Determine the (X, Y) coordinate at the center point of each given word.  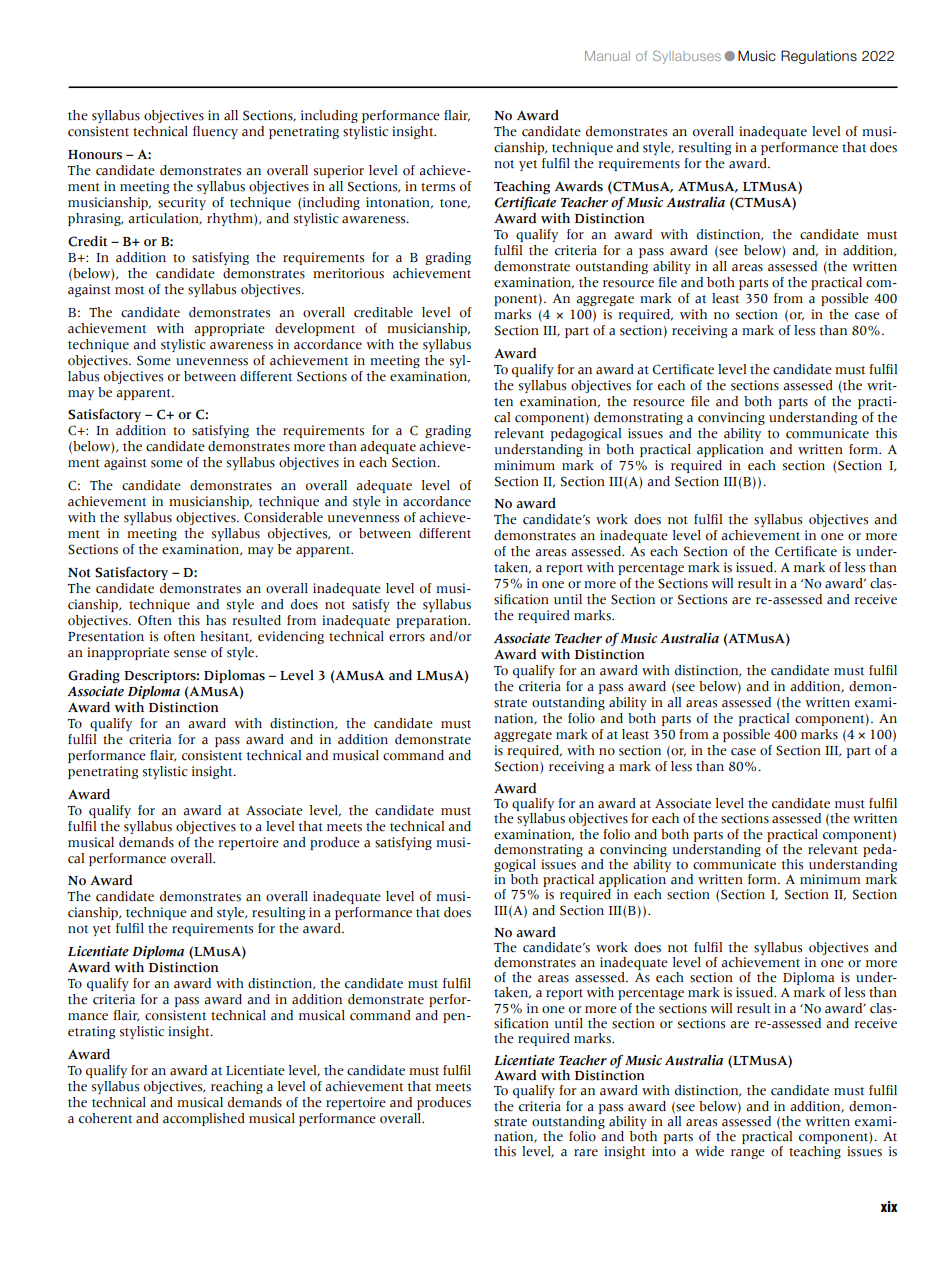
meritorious (348, 273)
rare (586, 1153)
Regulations (819, 57)
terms (438, 187)
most (129, 290)
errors (407, 638)
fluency (215, 132)
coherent (105, 1118)
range (748, 1154)
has (216, 620)
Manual (607, 56)
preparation (433, 621)
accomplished (204, 1119)
